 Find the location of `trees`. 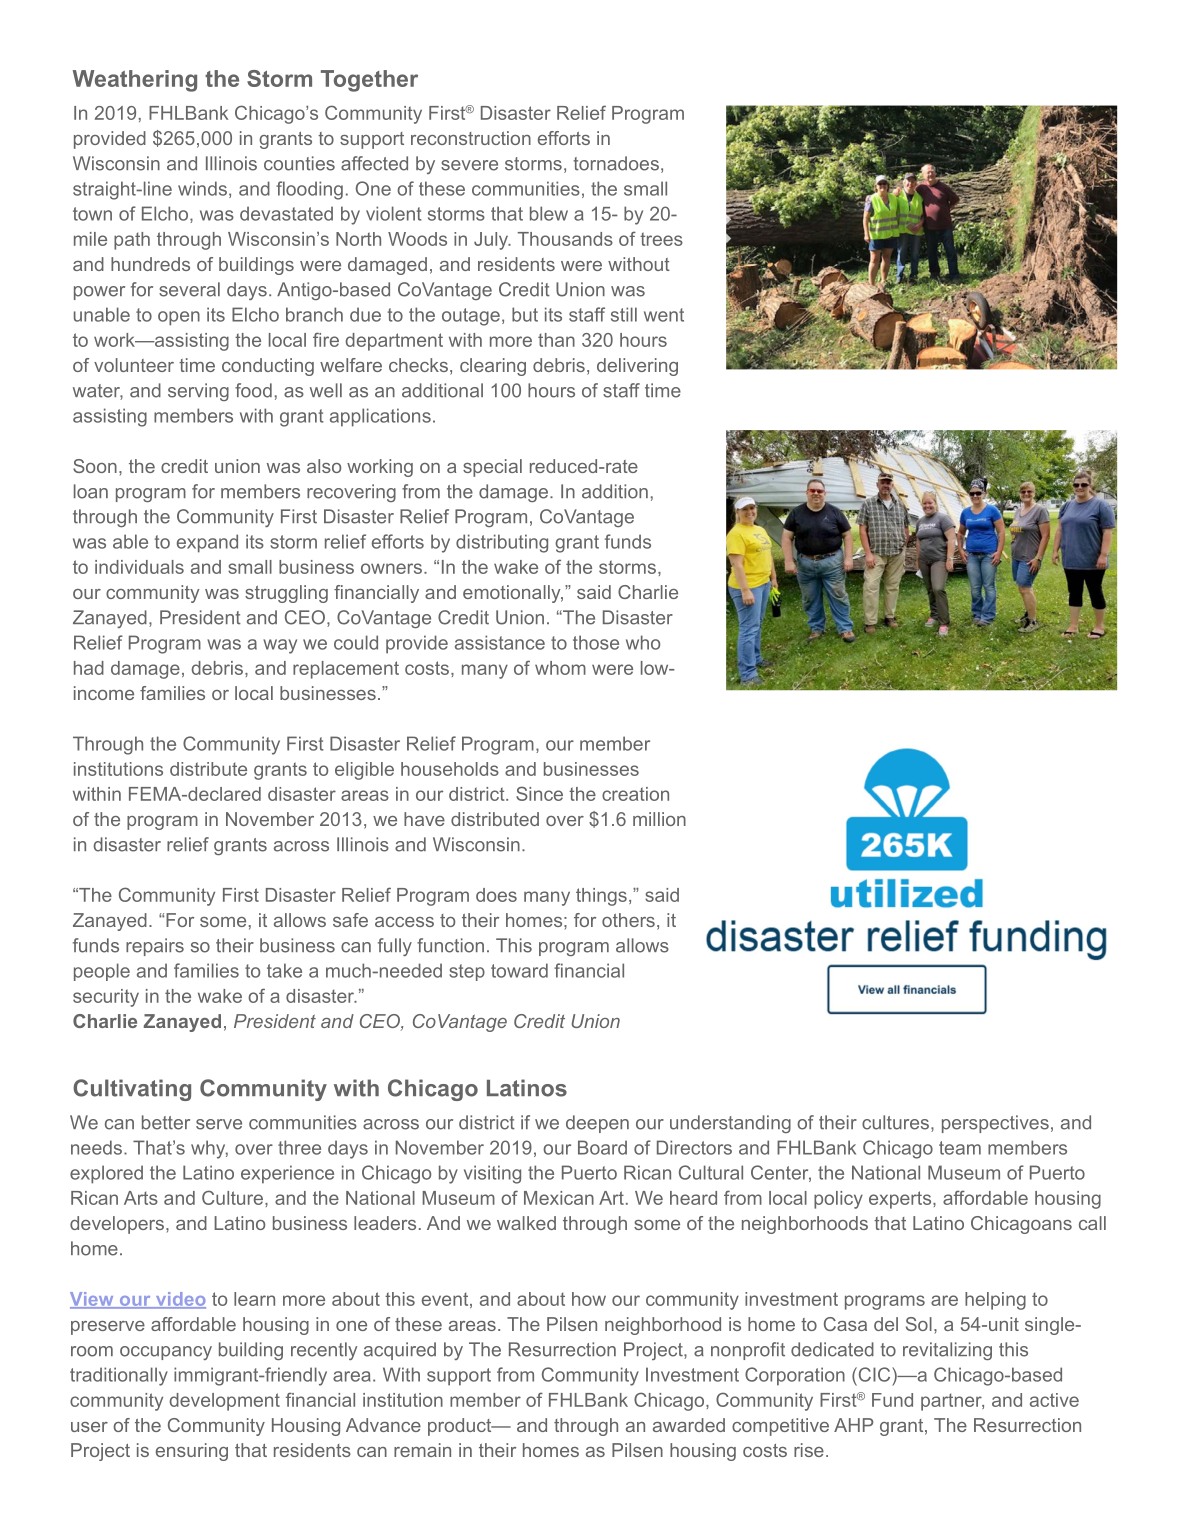

trees is located at coordinates (661, 239).
